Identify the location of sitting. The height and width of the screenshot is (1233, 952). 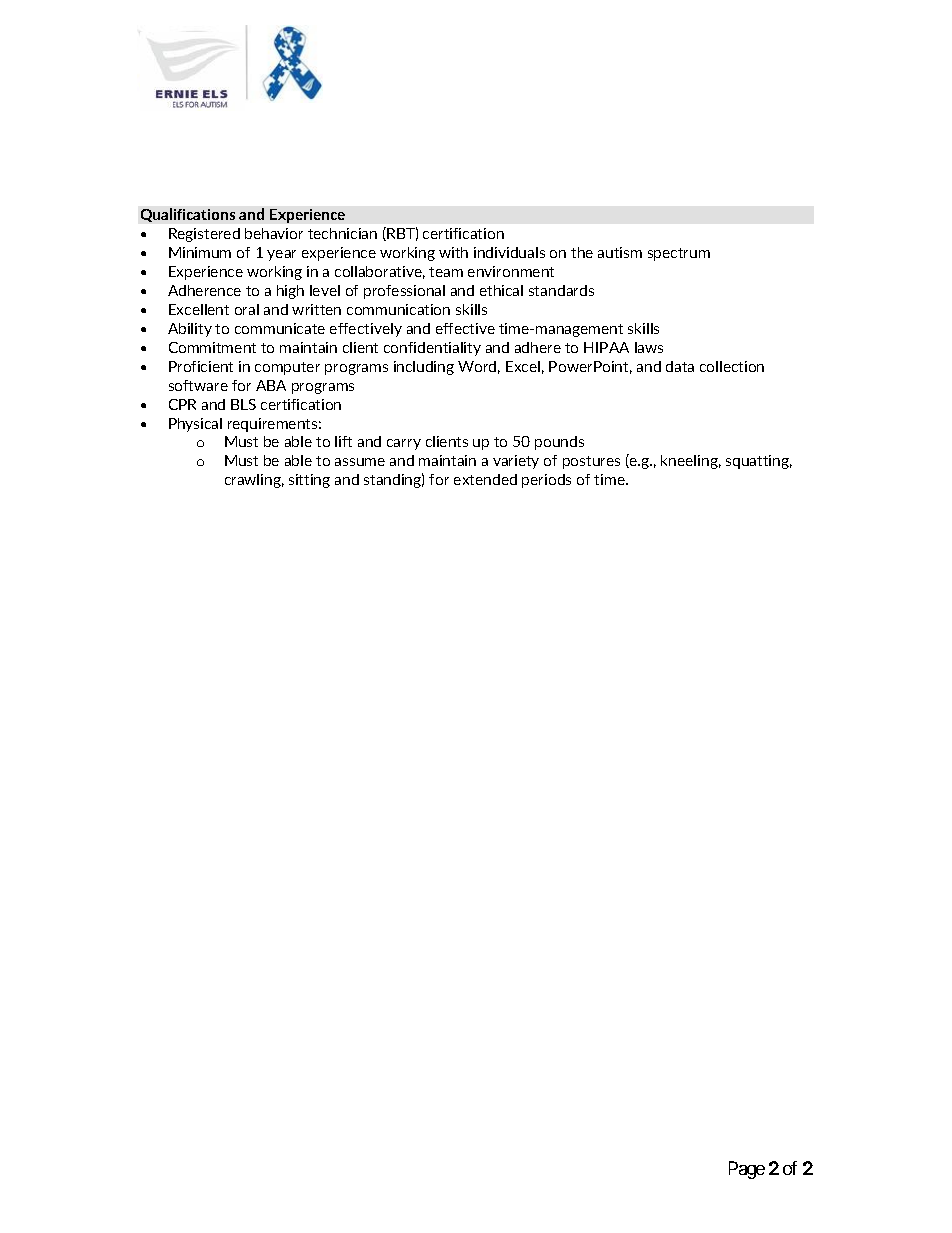
(309, 481).
